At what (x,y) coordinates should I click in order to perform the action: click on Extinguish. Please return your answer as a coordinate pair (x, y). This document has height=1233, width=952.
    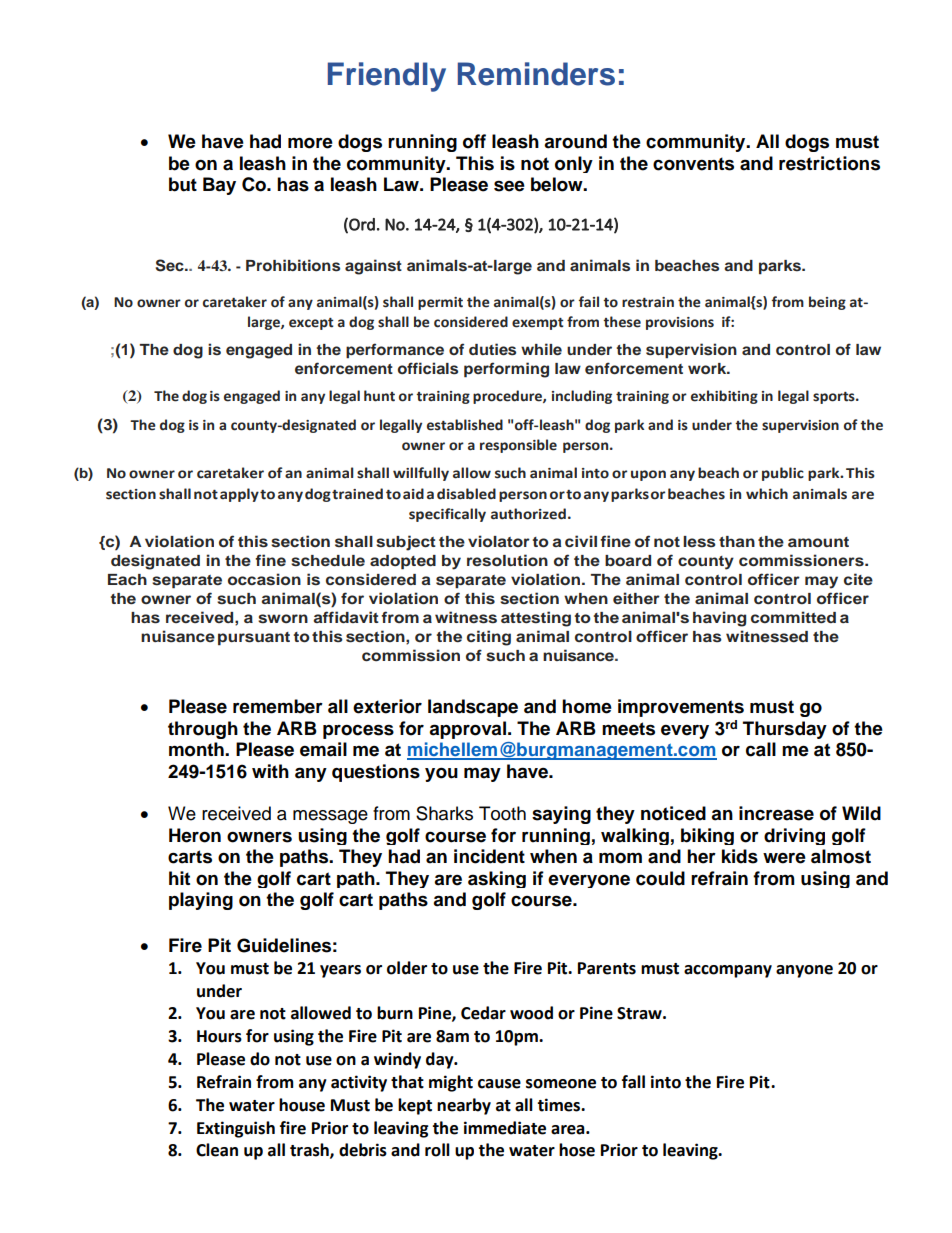
    Looking at the image, I should click on (236, 1129).
